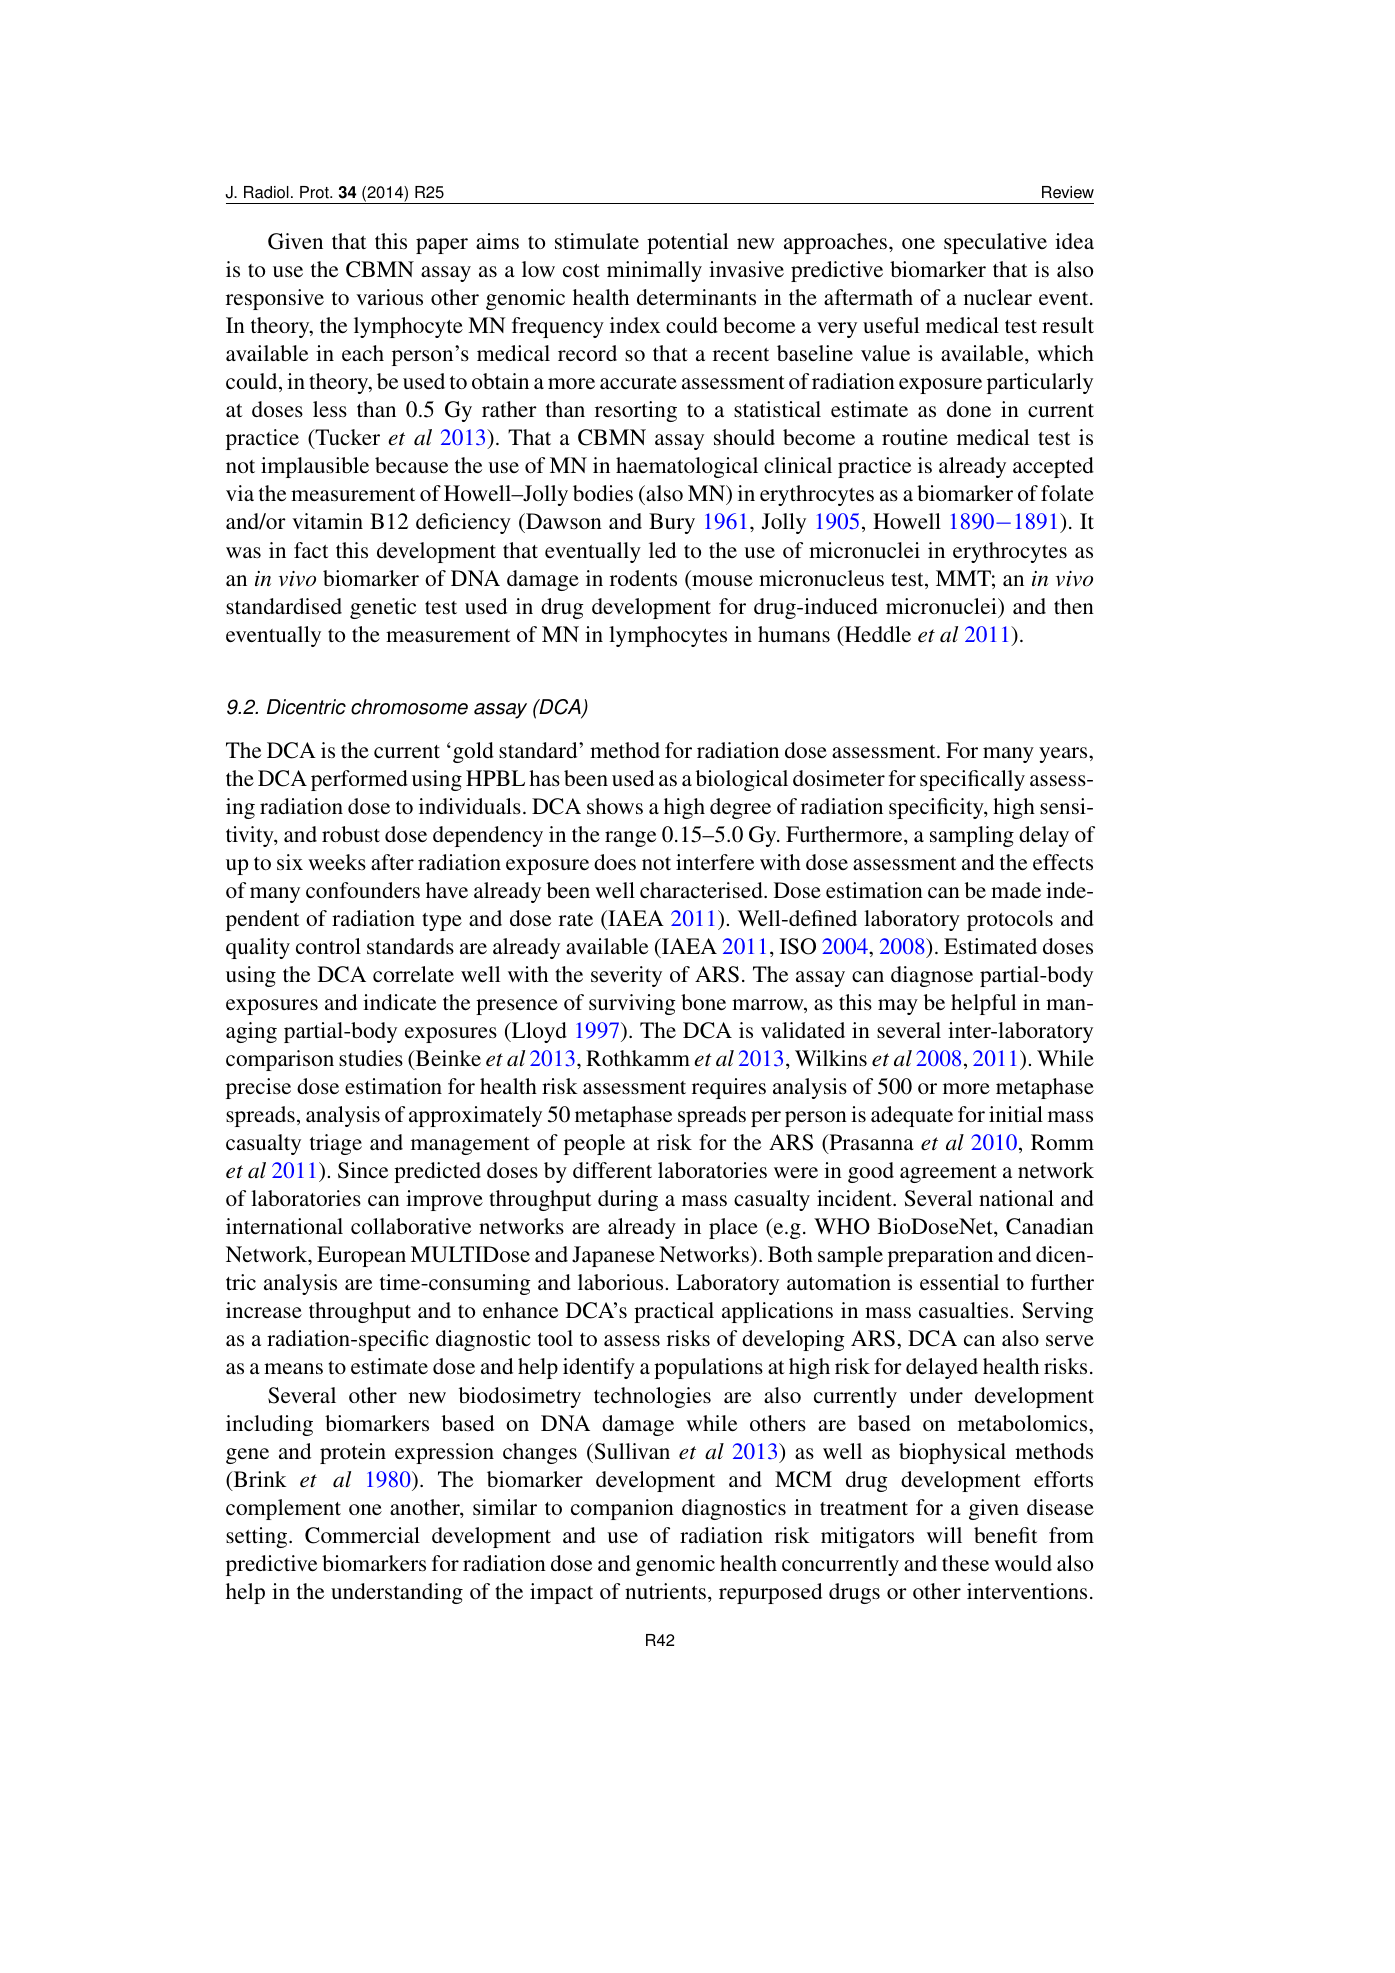 The image size is (1395, 1973). What do you see at coordinates (336, 1144) in the screenshot?
I see `triage` at bounding box center [336, 1144].
